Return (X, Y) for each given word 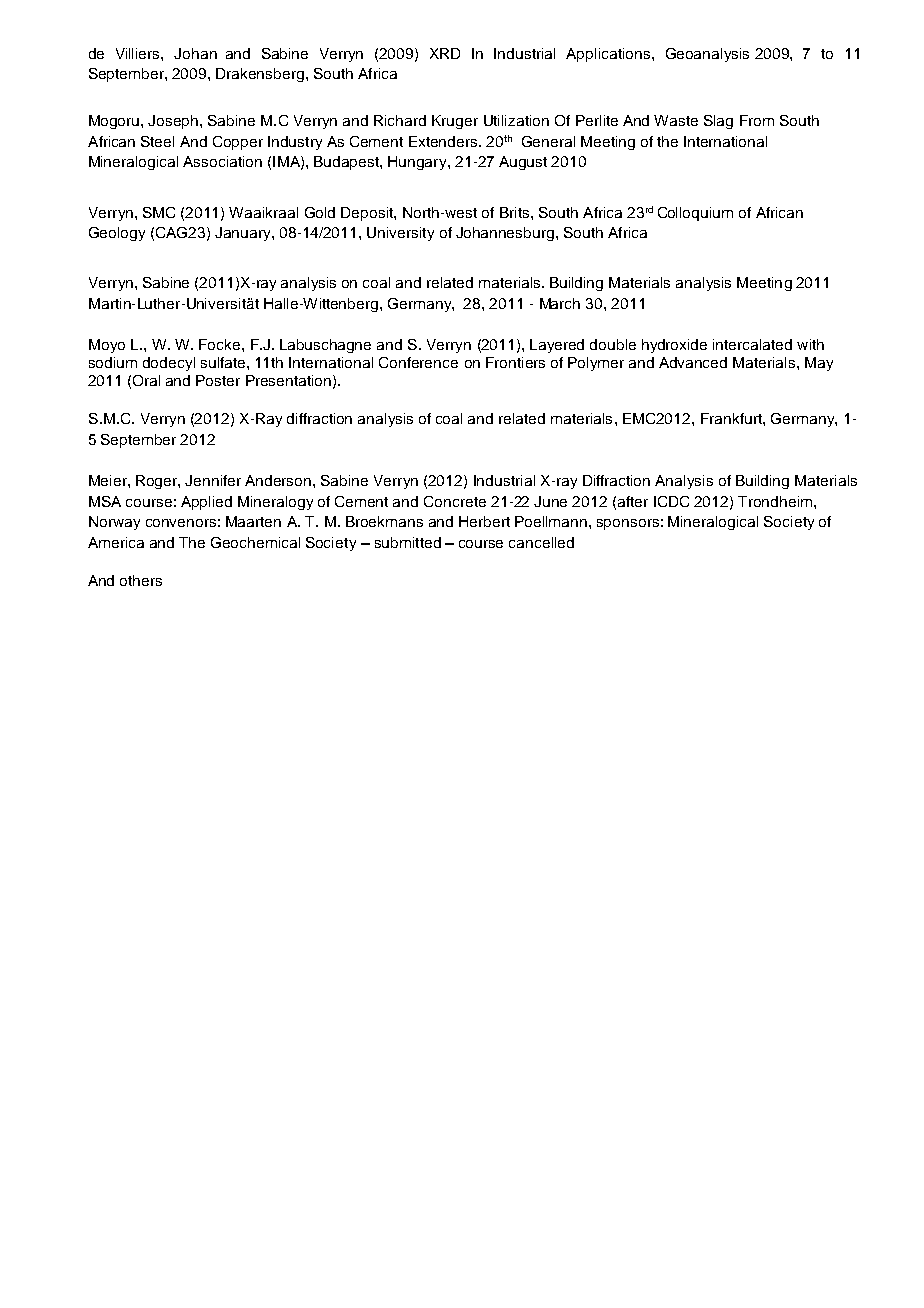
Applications (608, 55)
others (141, 580)
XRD (445, 53)
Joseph (174, 122)
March (560, 303)
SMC (159, 212)
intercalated (752, 344)
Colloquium (695, 214)
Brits (516, 212)
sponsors (628, 524)
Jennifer (213, 480)
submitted (408, 542)
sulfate (224, 362)
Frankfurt (732, 418)
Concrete (455, 501)
